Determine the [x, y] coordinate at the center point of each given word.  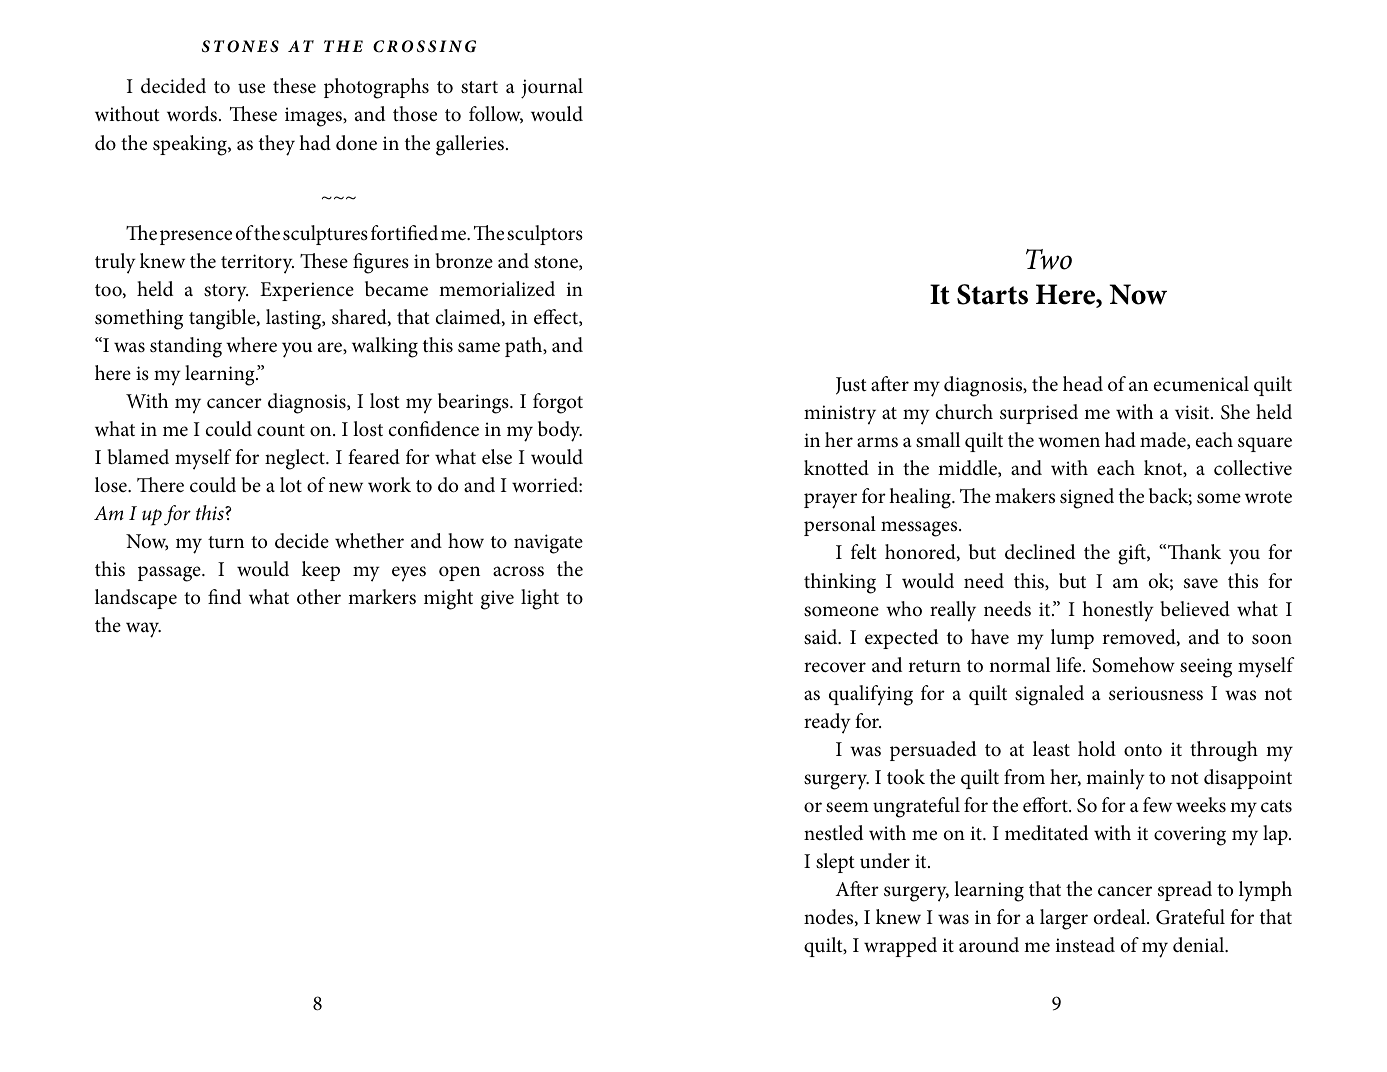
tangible [223, 319]
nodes [830, 917]
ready [827, 723]
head [1083, 384]
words [193, 114]
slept [835, 863]
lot [291, 485]
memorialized [497, 289]
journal [552, 88]
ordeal [1121, 917]
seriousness [1156, 693]
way [143, 630]
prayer [830, 501]
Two [1049, 259]
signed [1087, 498]
